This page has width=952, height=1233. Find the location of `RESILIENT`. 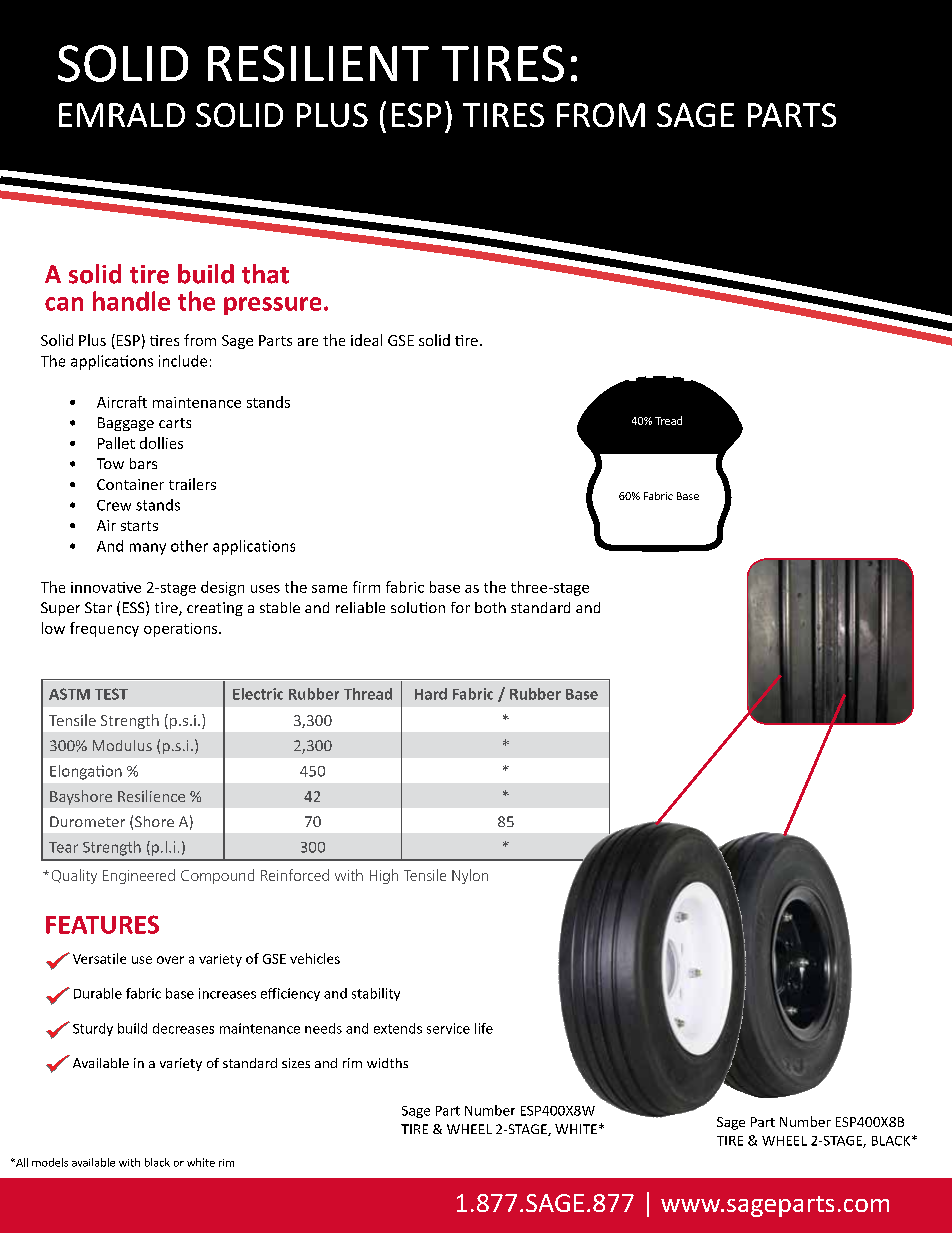

RESILIENT is located at coordinates (318, 63).
